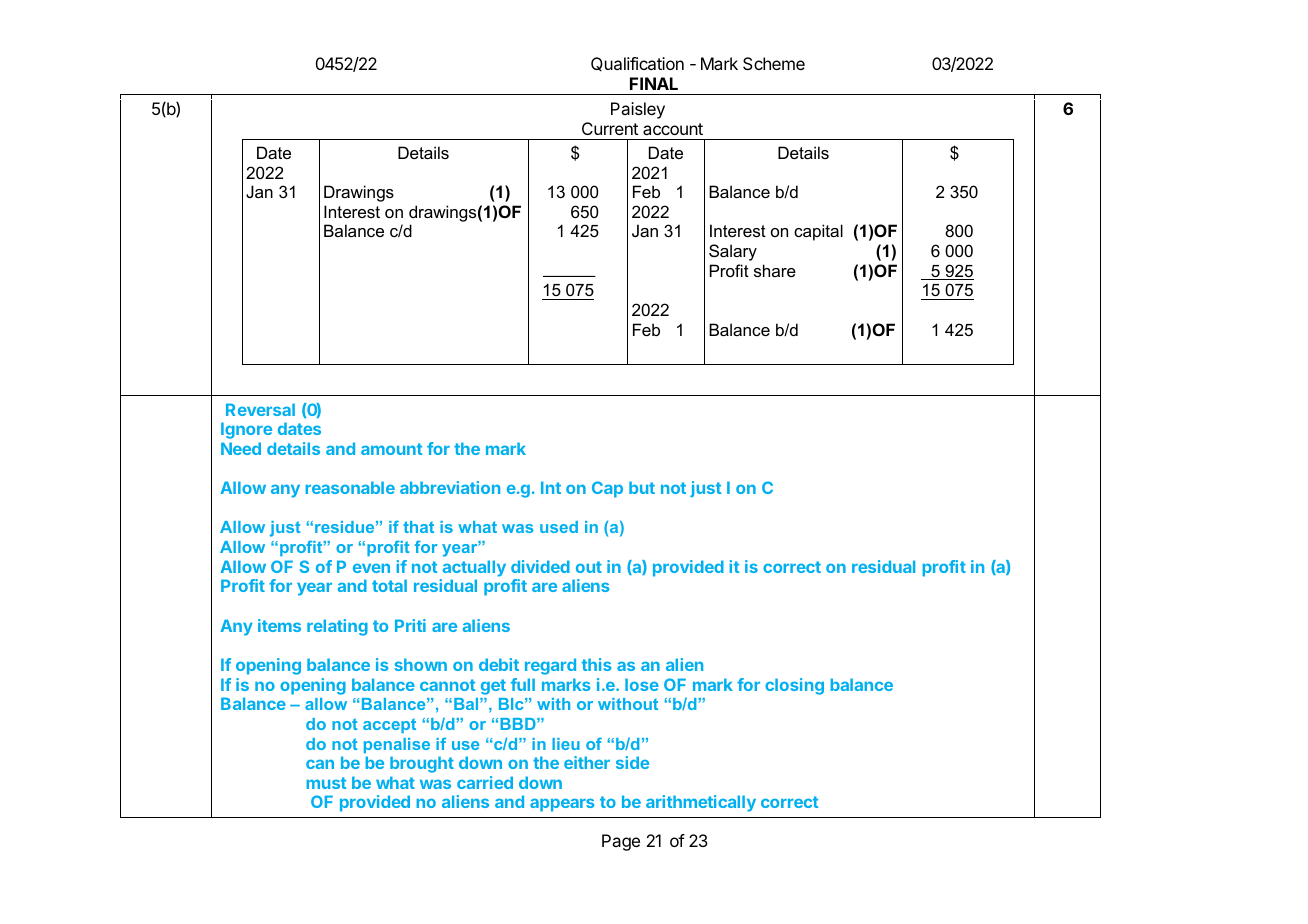 Image resolution: width=1308 pixels, height=924 pixels. I want to click on reasonable, so click(350, 487).
